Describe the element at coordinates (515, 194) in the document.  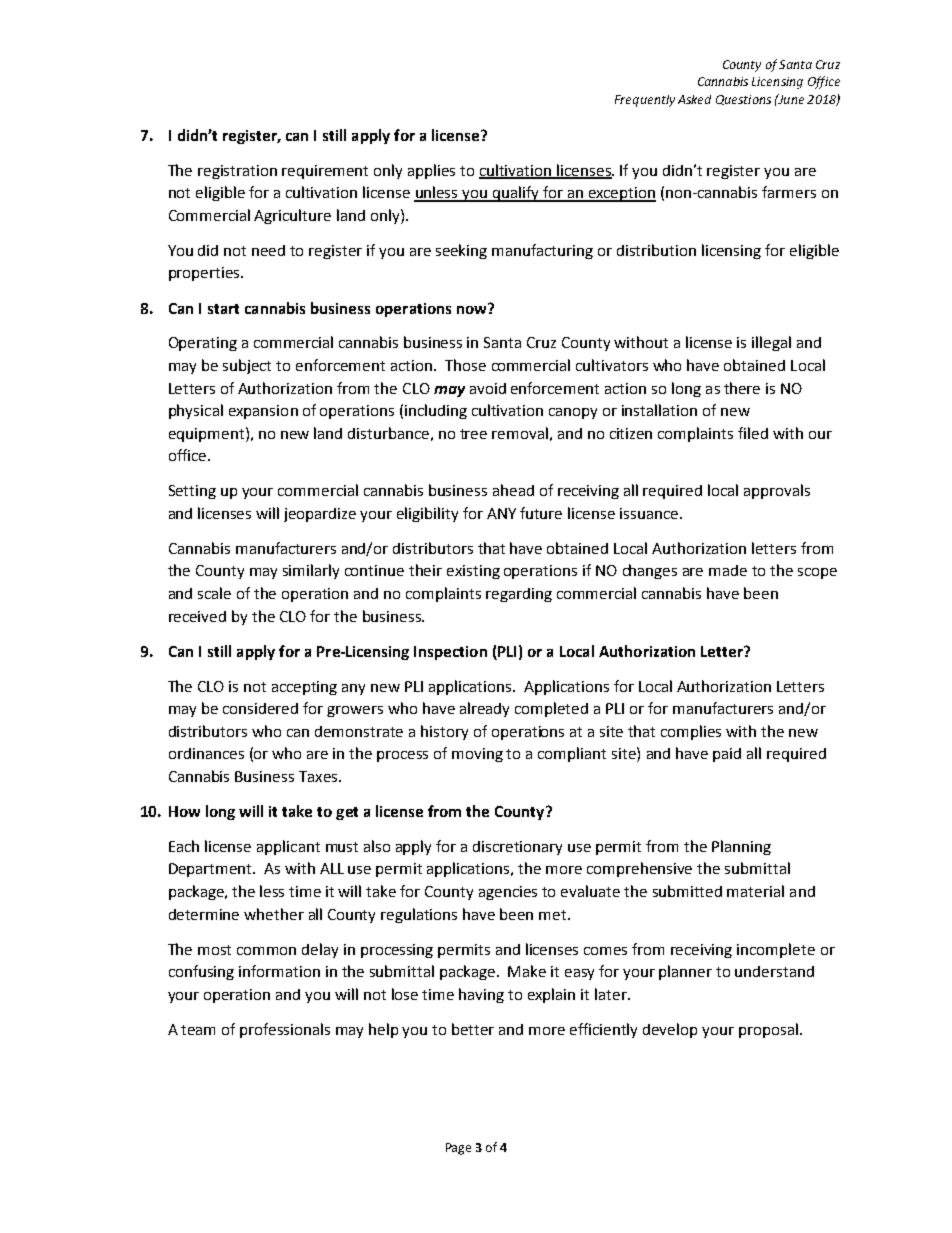
I see `qualify` at that location.
